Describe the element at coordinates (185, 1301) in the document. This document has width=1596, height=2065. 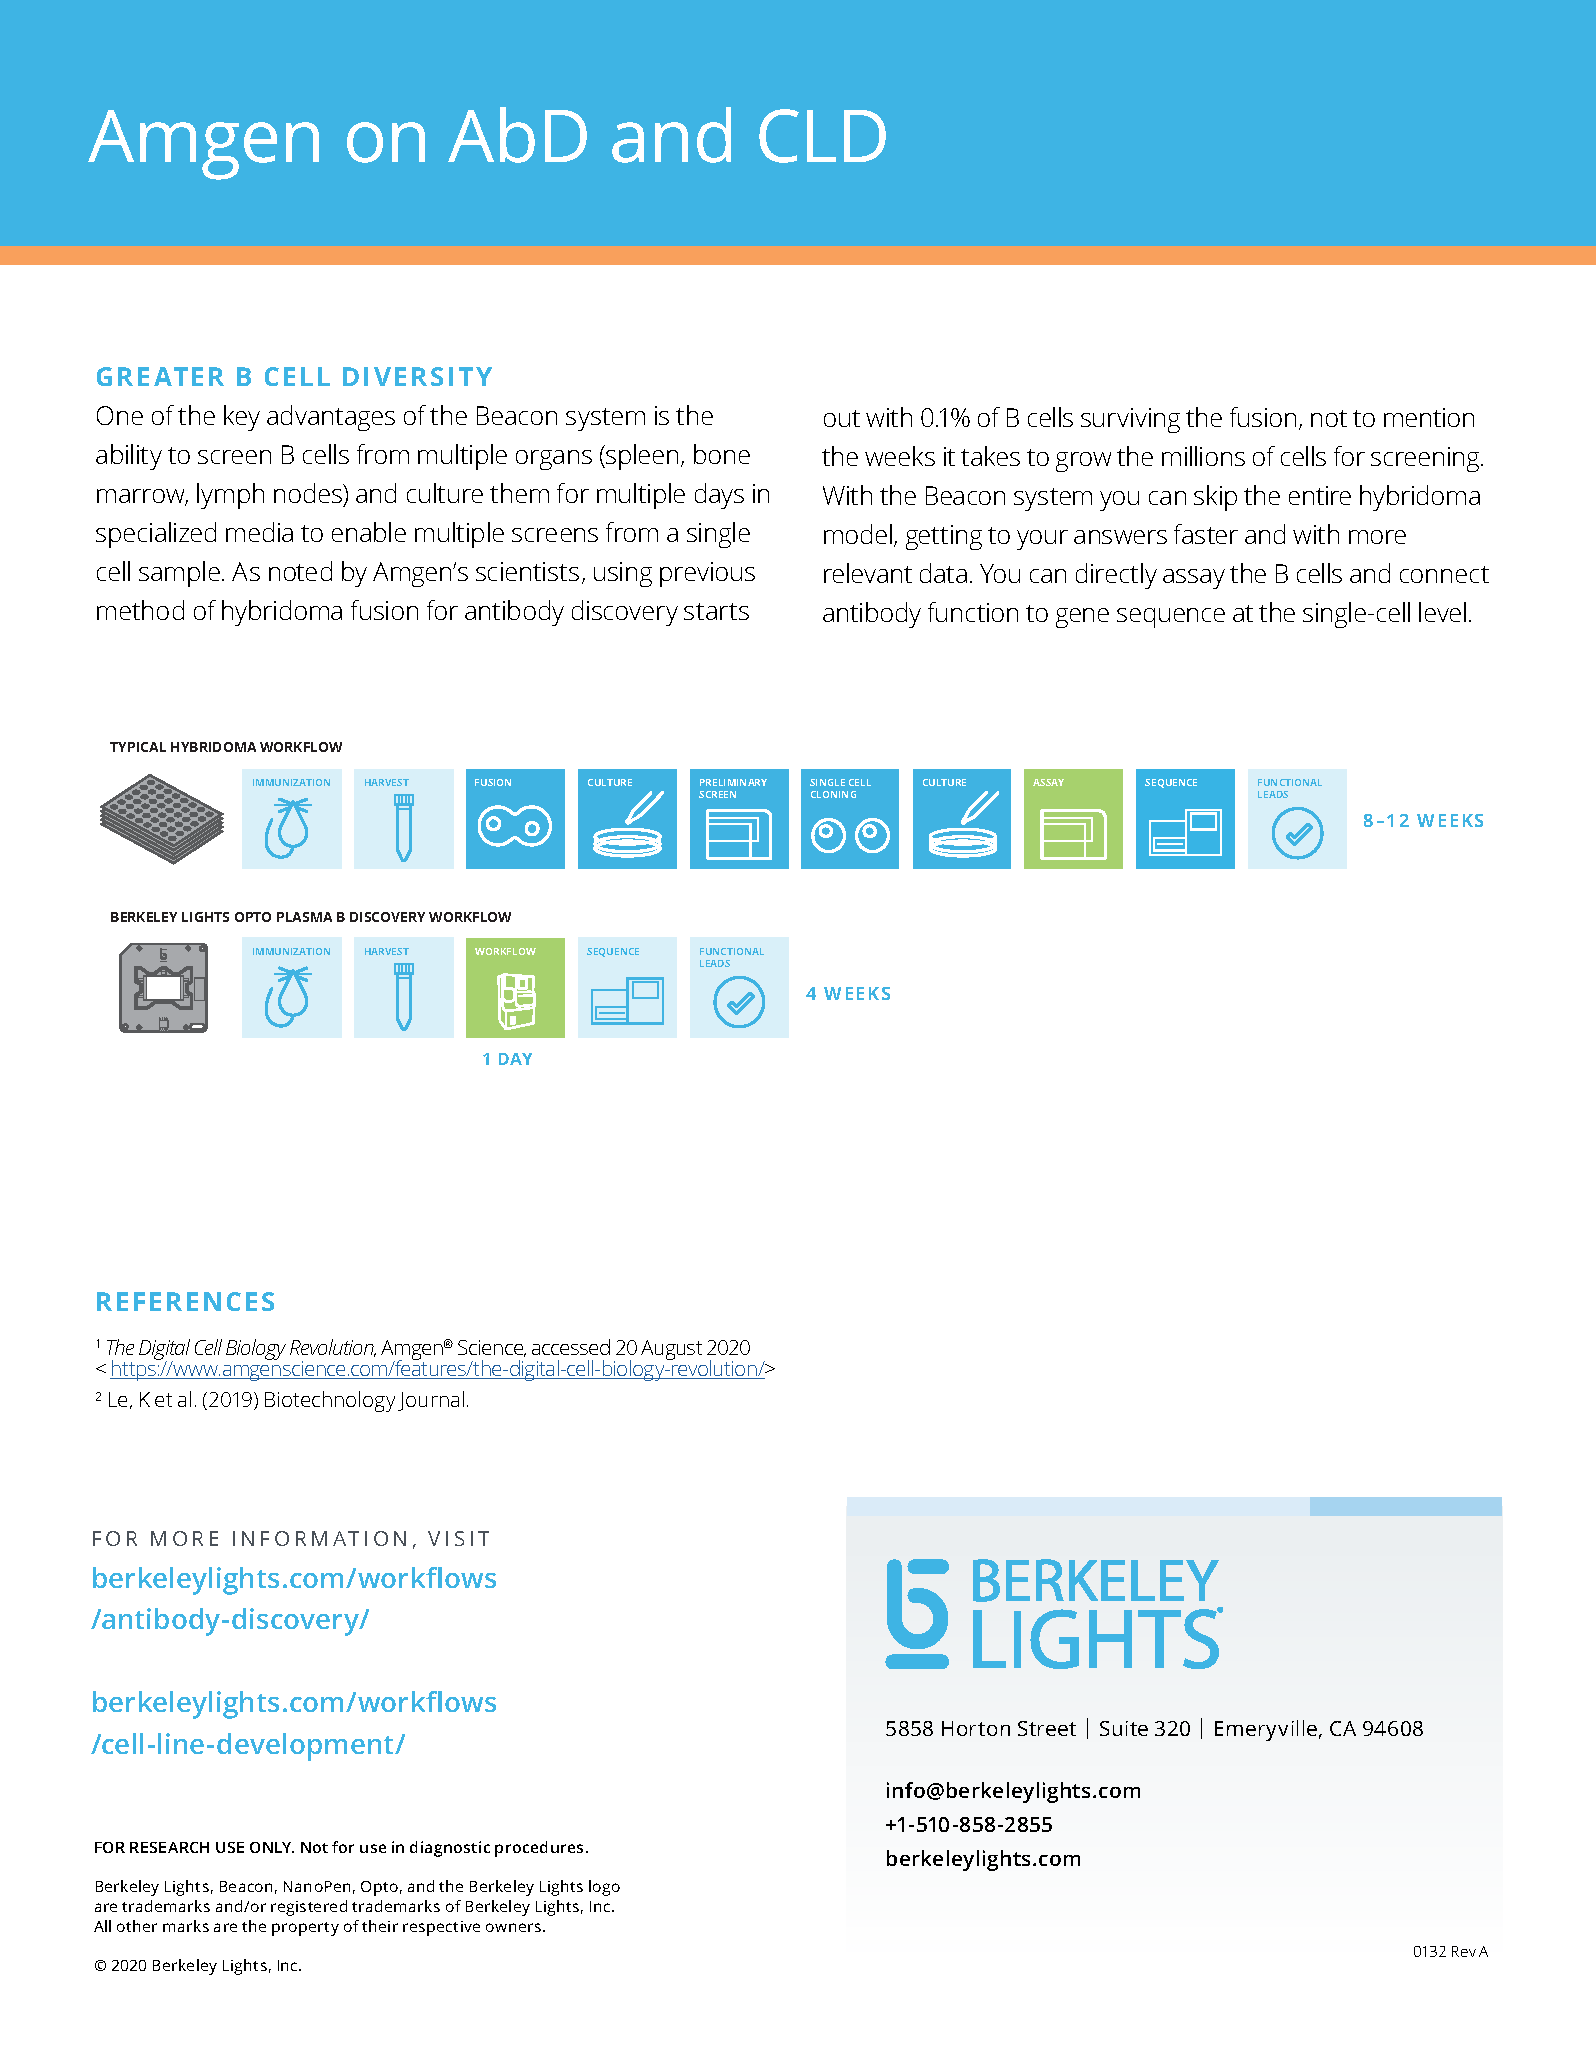
I see `REFERENCES` at that location.
